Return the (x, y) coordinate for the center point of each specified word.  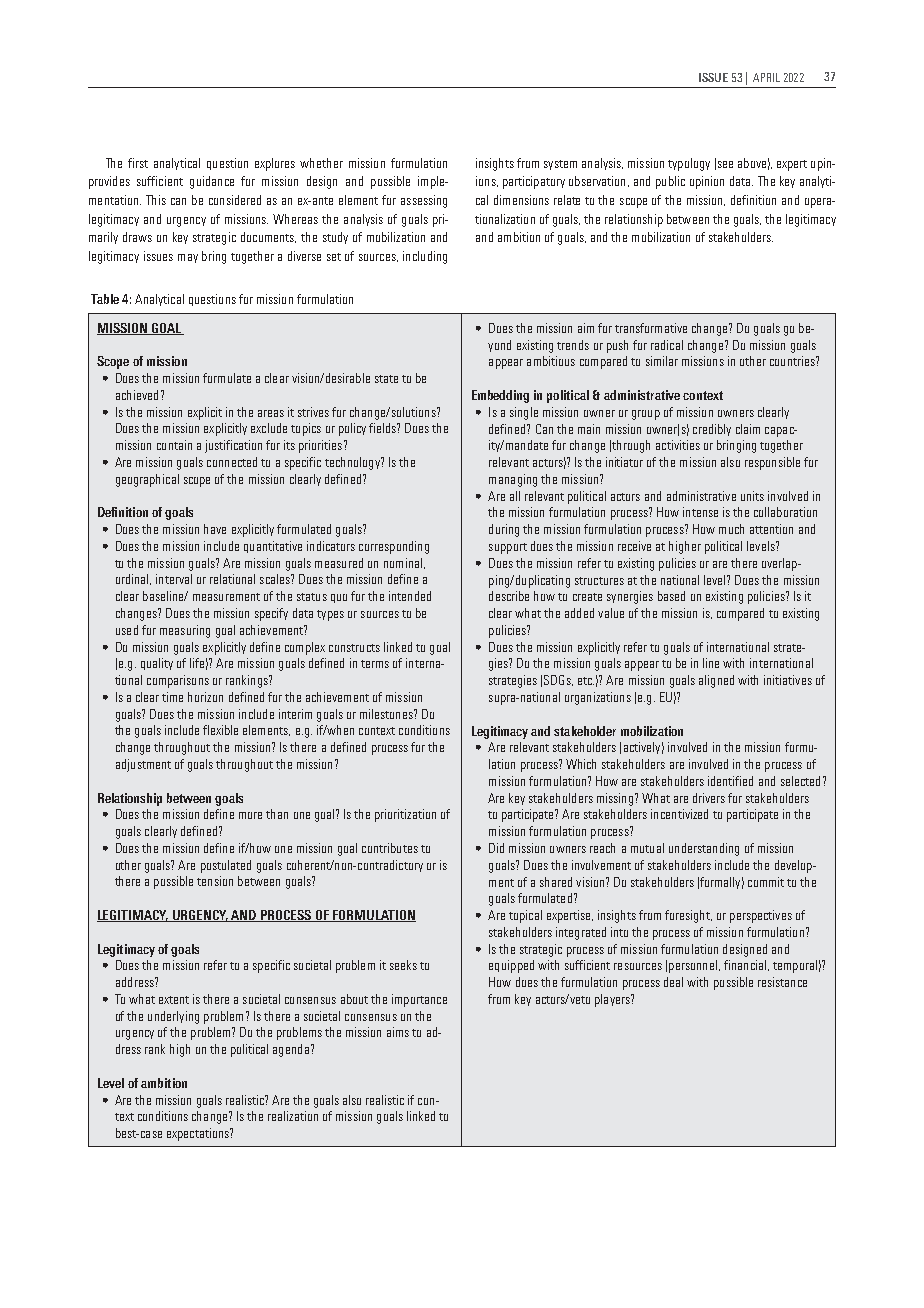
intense (700, 512)
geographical (147, 480)
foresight (688, 916)
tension (215, 881)
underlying (173, 1017)
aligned (716, 681)
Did (496, 848)
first (138, 163)
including (425, 257)
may (188, 258)
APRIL (766, 77)
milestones (387, 714)
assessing (424, 201)
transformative (651, 328)
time (172, 697)
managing (513, 480)
